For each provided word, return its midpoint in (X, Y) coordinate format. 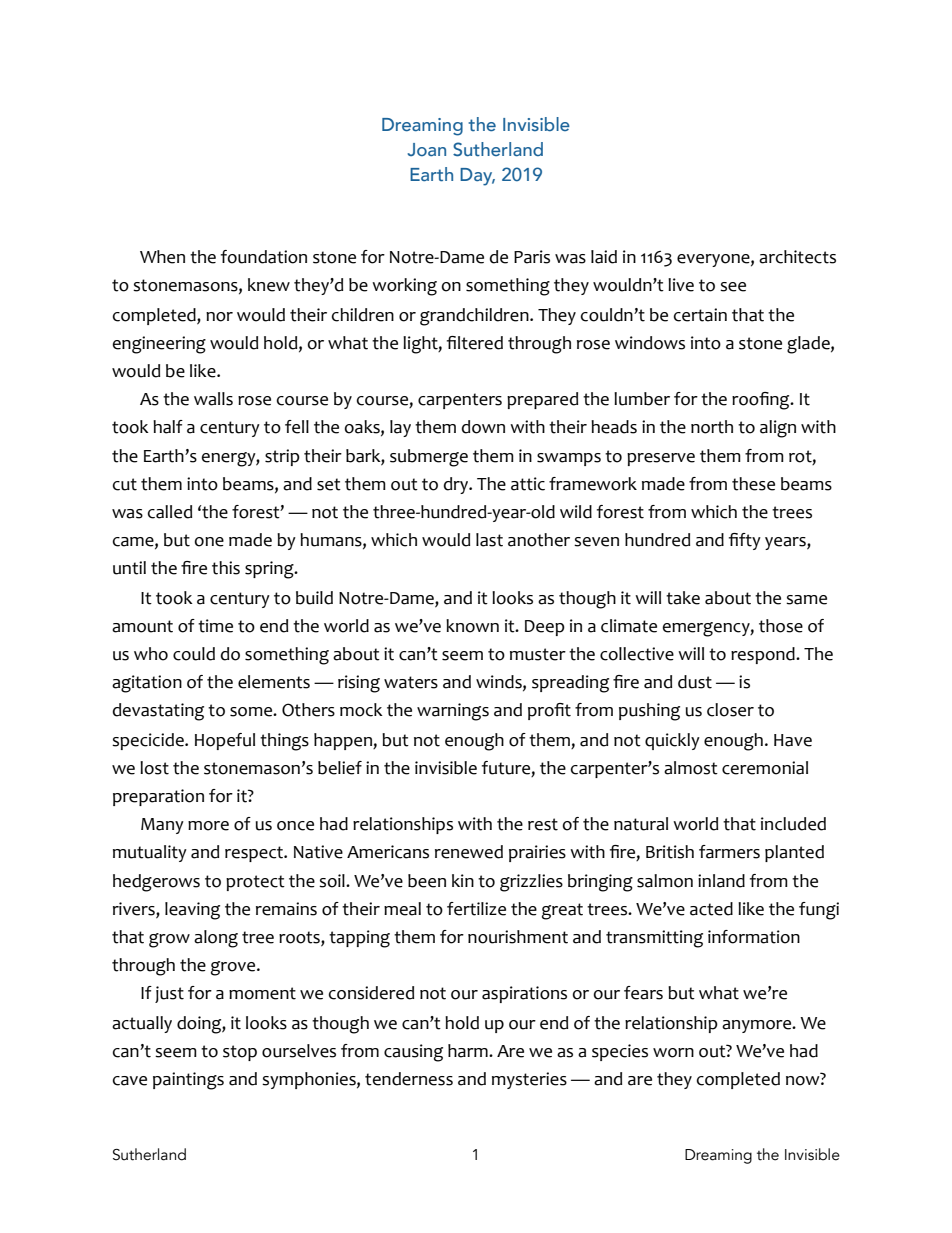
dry (457, 485)
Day (477, 177)
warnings (453, 712)
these (753, 484)
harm (469, 1051)
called (170, 512)
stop (240, 1053)
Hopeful (225, 741)
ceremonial (765, 768)
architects (797, 257)
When (162, 257)
